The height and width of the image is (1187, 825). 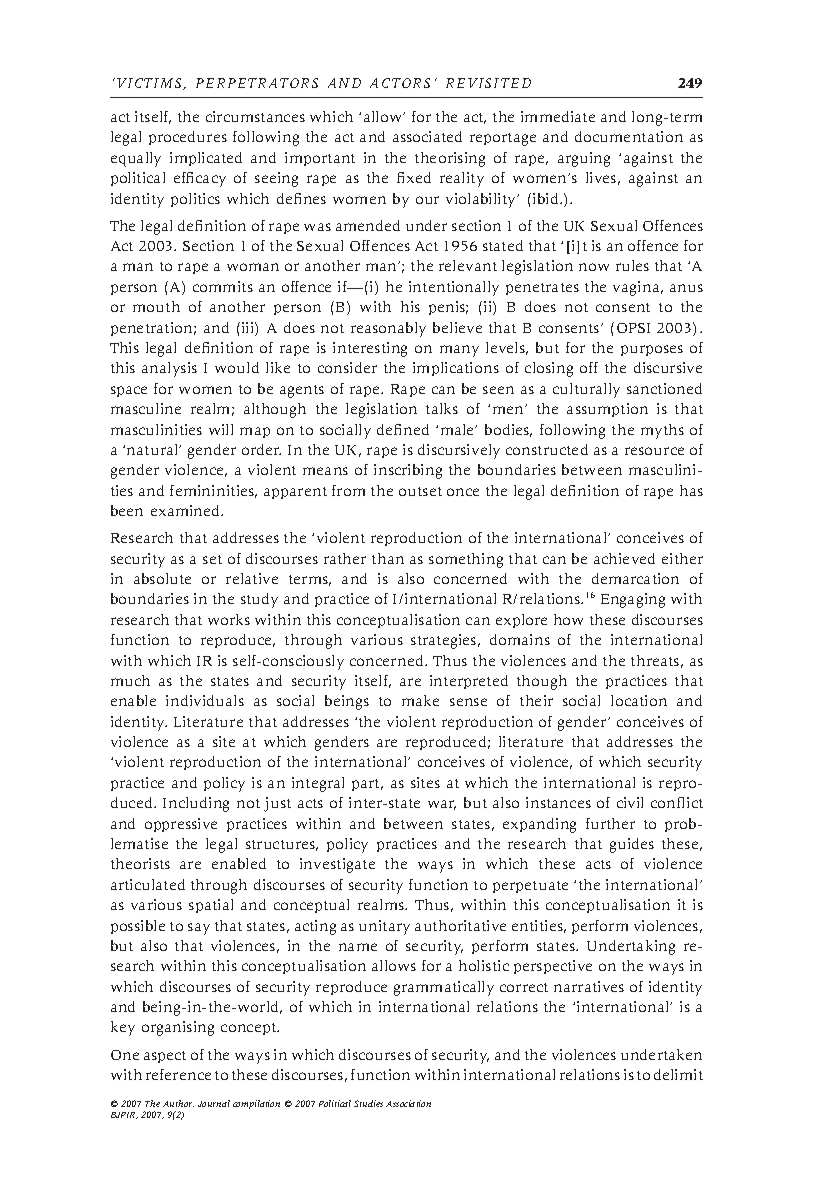 I want to click on documentation, so click(x=629, y=136).
